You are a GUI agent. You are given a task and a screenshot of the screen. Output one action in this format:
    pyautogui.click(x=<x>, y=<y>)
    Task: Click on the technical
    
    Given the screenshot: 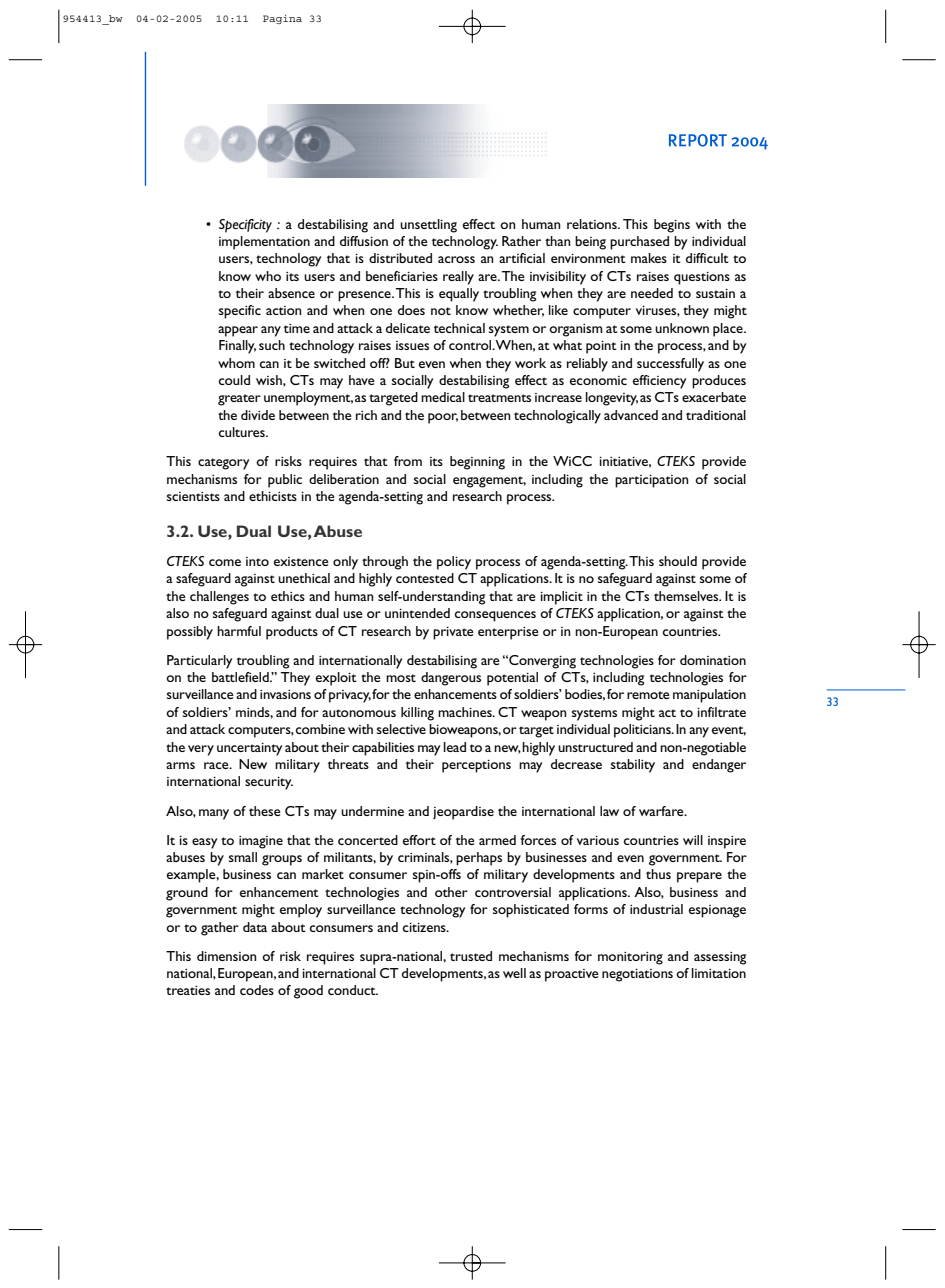 What is the action you would take?
    pyautogui.click(x=459, y=328)
